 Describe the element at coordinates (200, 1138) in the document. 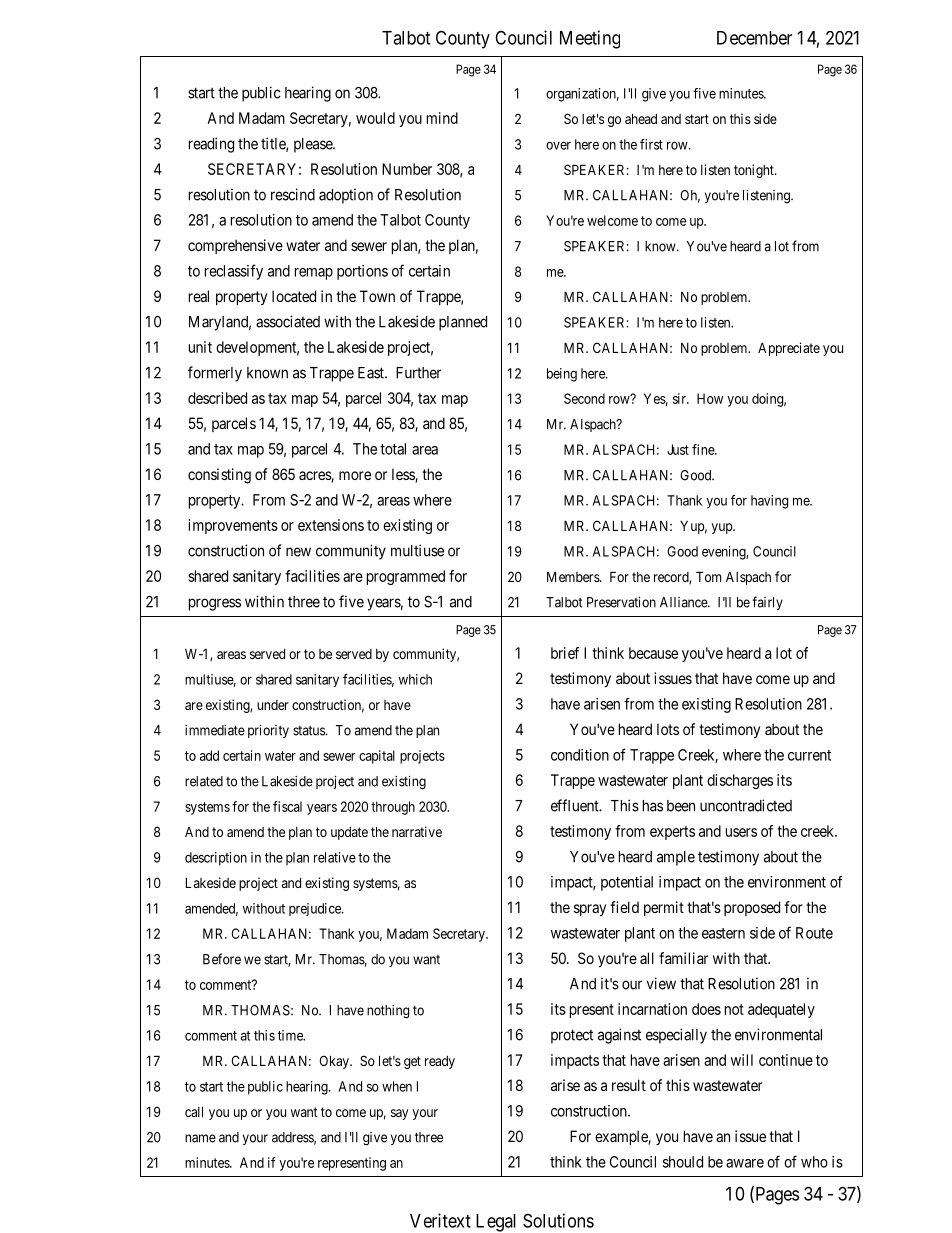

I see `name` at that location.
